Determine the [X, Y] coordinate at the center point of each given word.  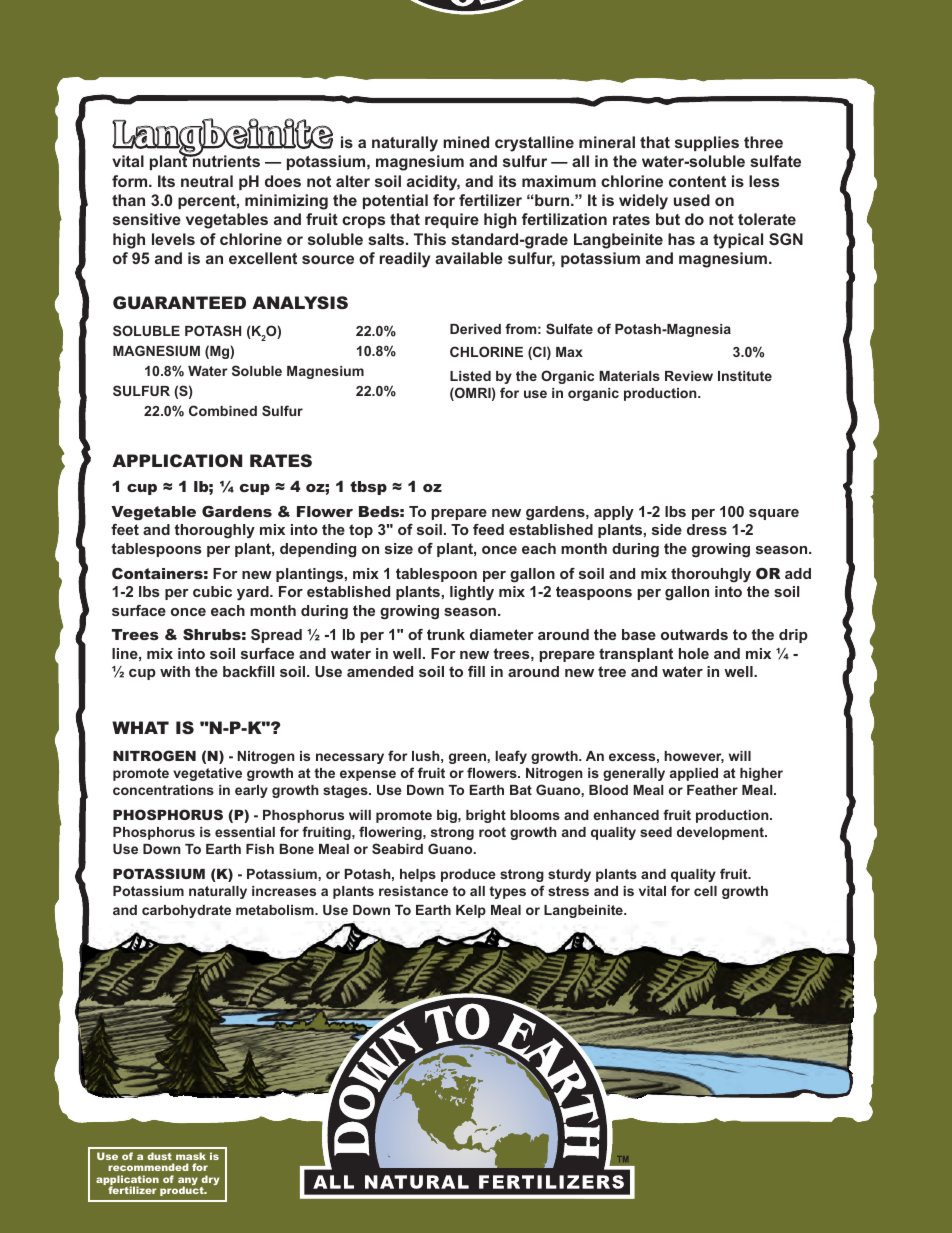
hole [694, 653]
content [697, 181]
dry [209, 1181]
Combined [223, 410]
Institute [745, 376]
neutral [207, 181]
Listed [470, 376]
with [175, 671]
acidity [433, 183]
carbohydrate [186, 911]
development [721, 833]
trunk [446, 634]
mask [191, 1156]
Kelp [471, 911]
